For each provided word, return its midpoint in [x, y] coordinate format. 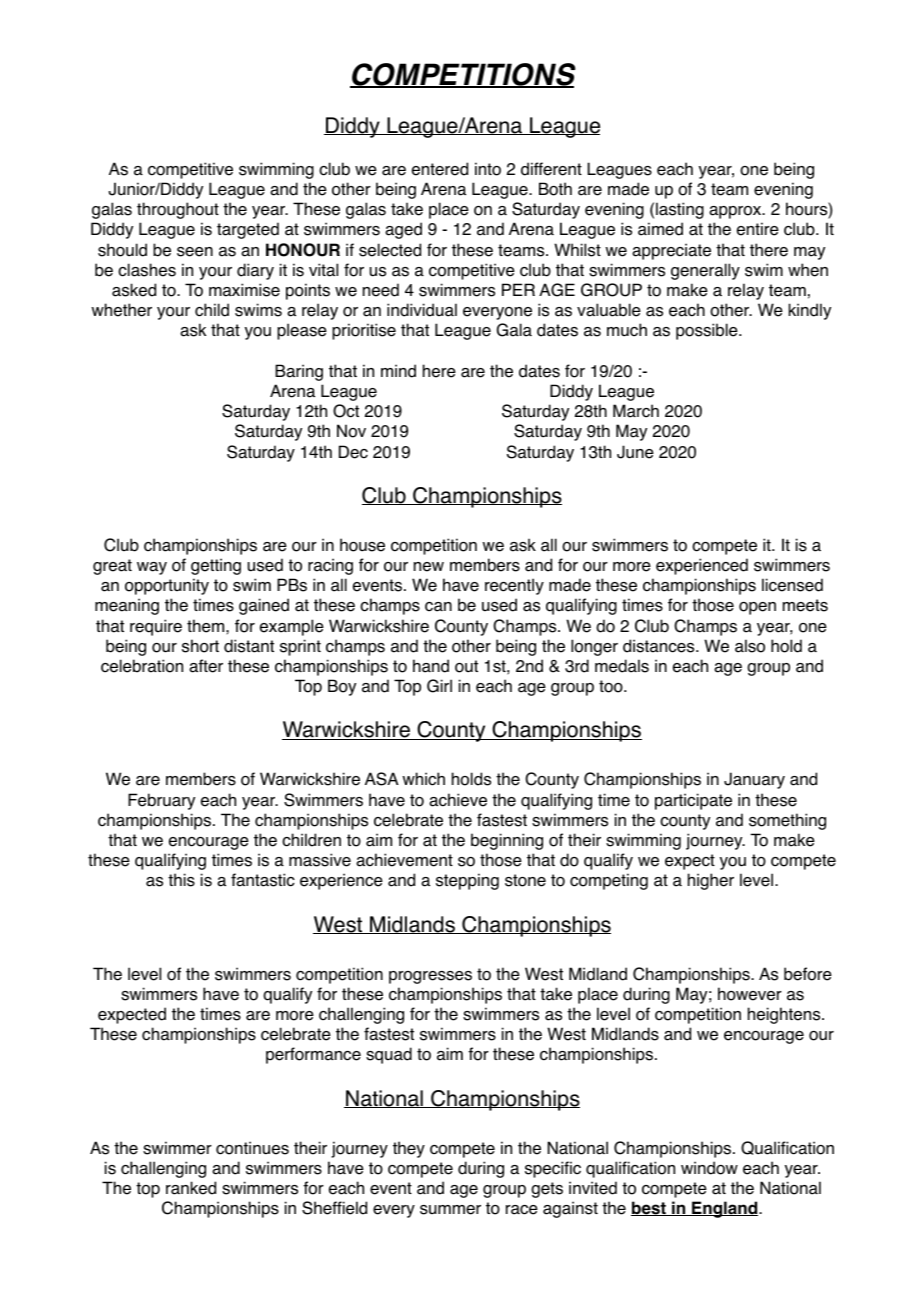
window [709, 1168]
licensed [792, 585]
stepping [467, 881]
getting [216, 566]
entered [440, 169]
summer [450, 1210]
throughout [178, 210]
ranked [191, 1188]
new [429, 567]
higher [711, 881]
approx [736, 212]
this [181, 880]
